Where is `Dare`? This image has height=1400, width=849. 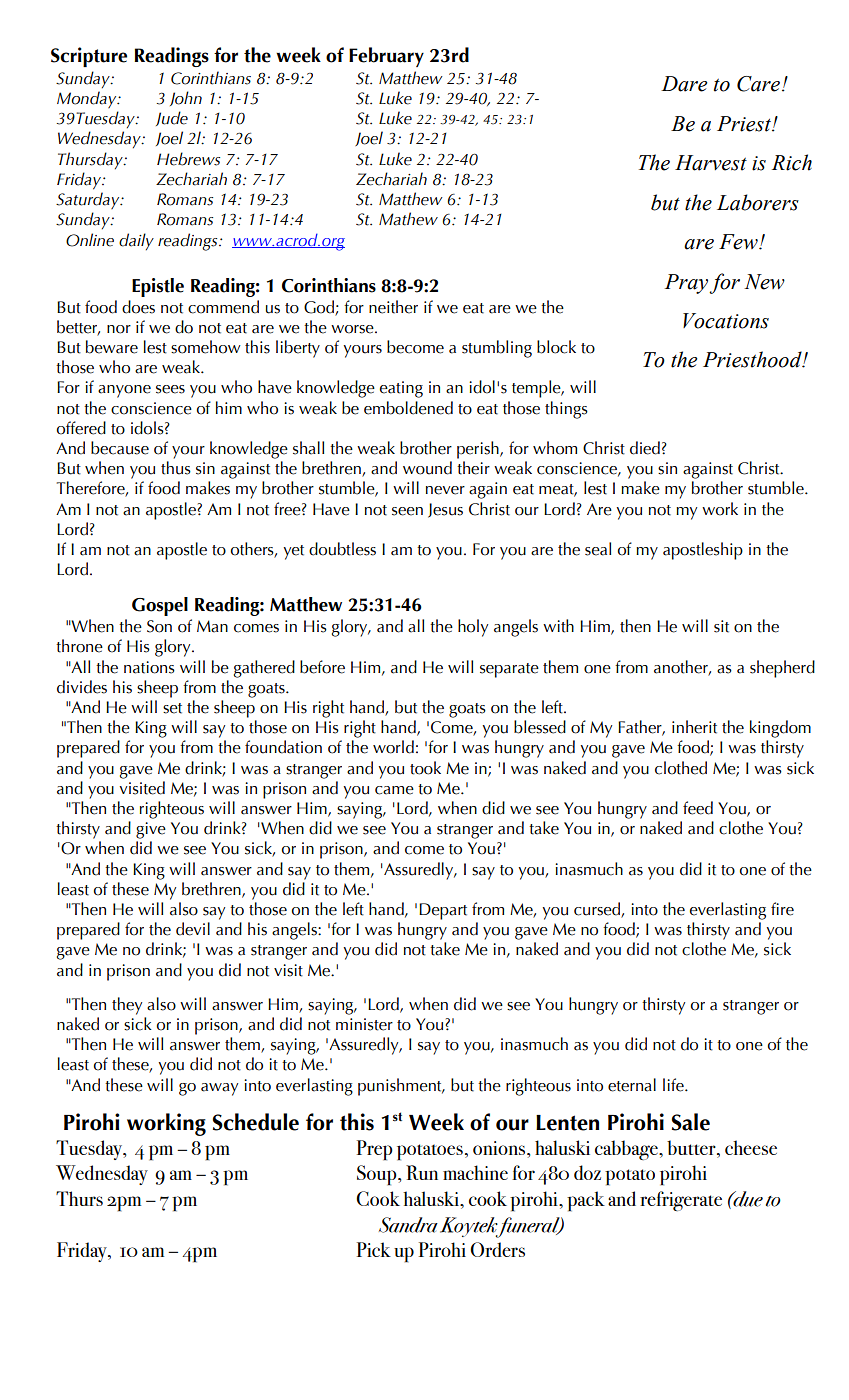 Dare is located at coordinates (684, 84).
